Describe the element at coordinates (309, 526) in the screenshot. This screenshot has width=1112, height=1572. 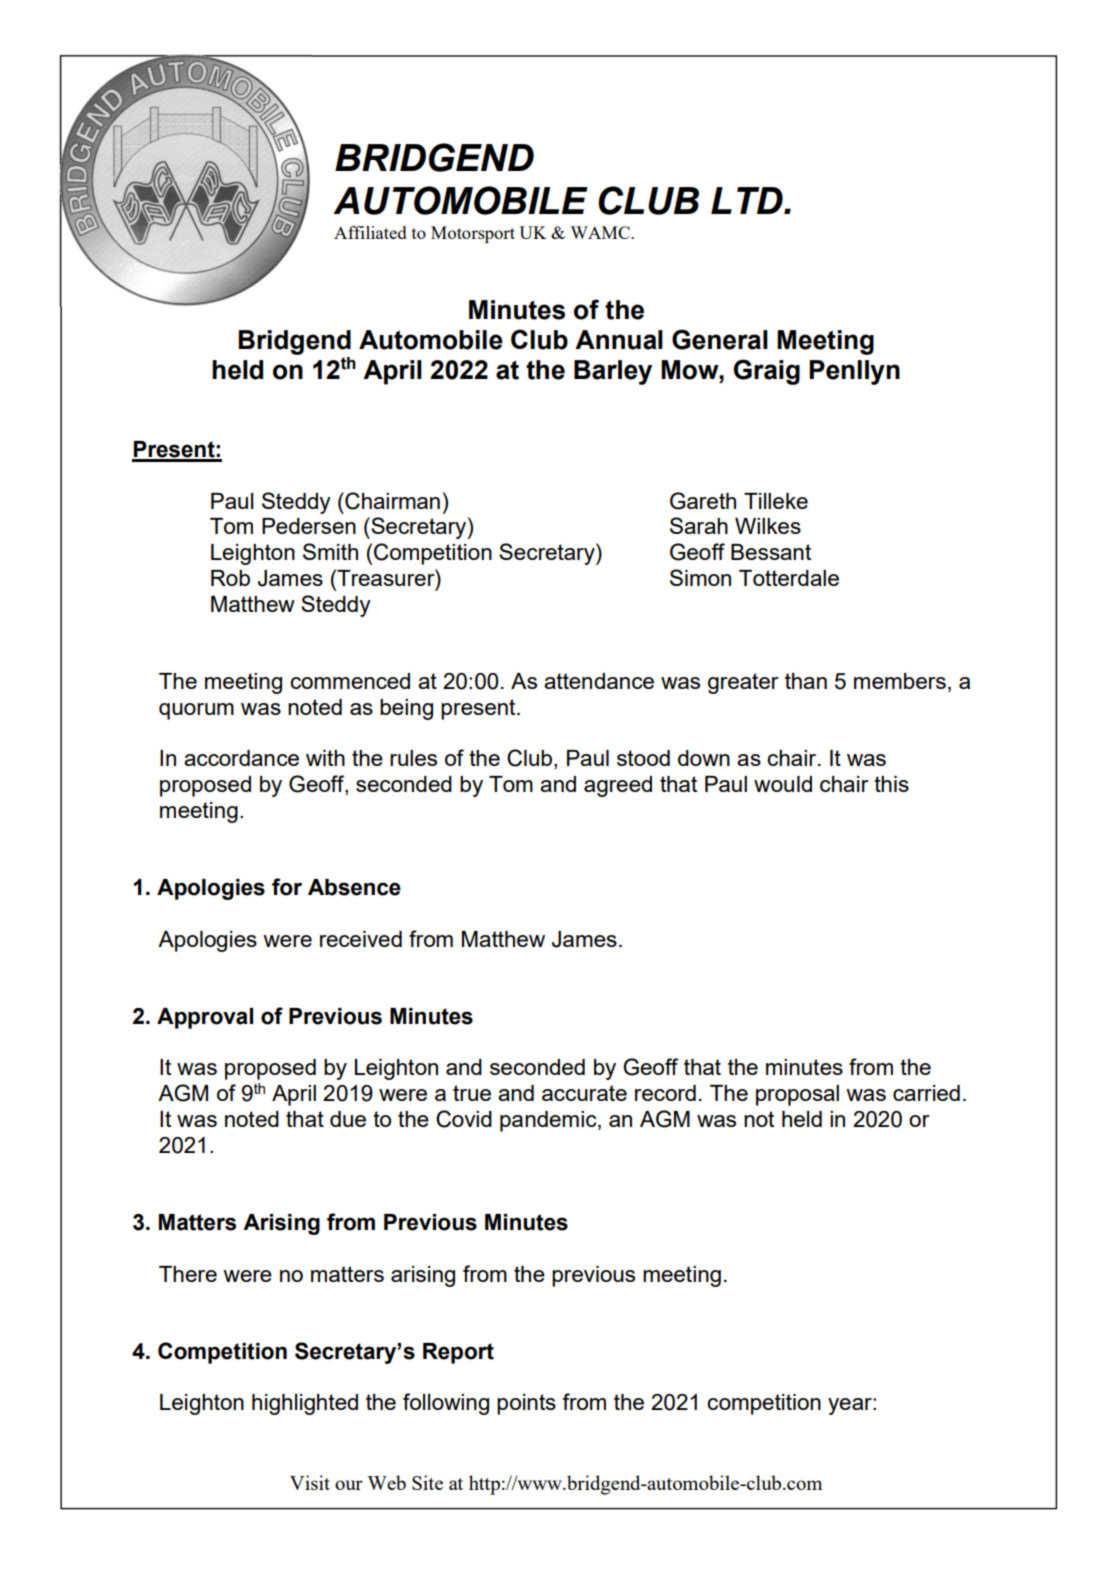
I see `Pedersen` at that location.
